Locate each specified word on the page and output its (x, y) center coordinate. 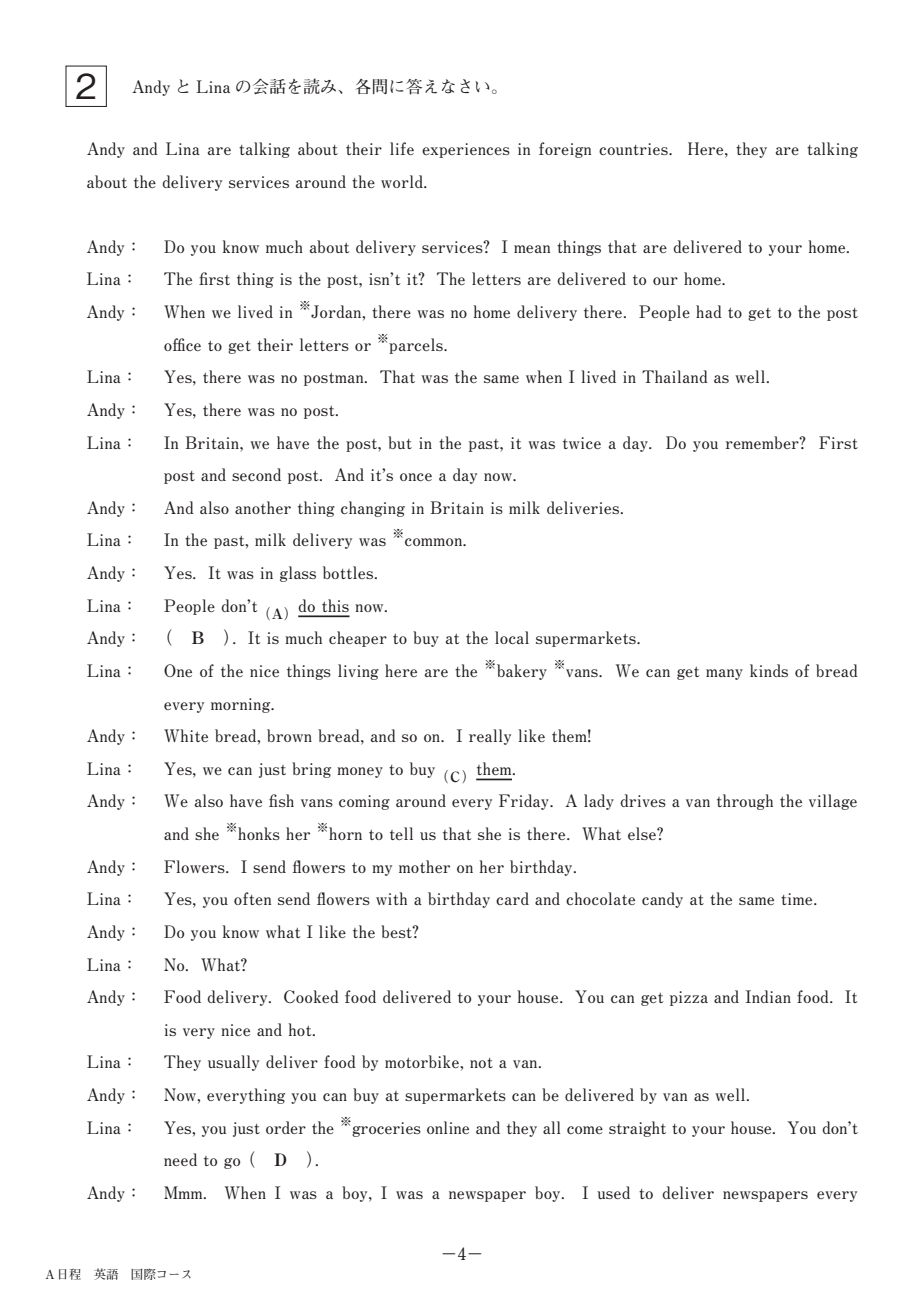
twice (582, 443)
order (286, 1127)
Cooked (311, 996)
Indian (768, 996)
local (512, 637)
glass (298, 574)
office (182, 344)
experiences (466, 150)
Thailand (675, 376)
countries (634, 149)
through (745, 802)
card (512, 898)
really (490, 737)
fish (281, 800)
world (403, 181)
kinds (769, 670)
